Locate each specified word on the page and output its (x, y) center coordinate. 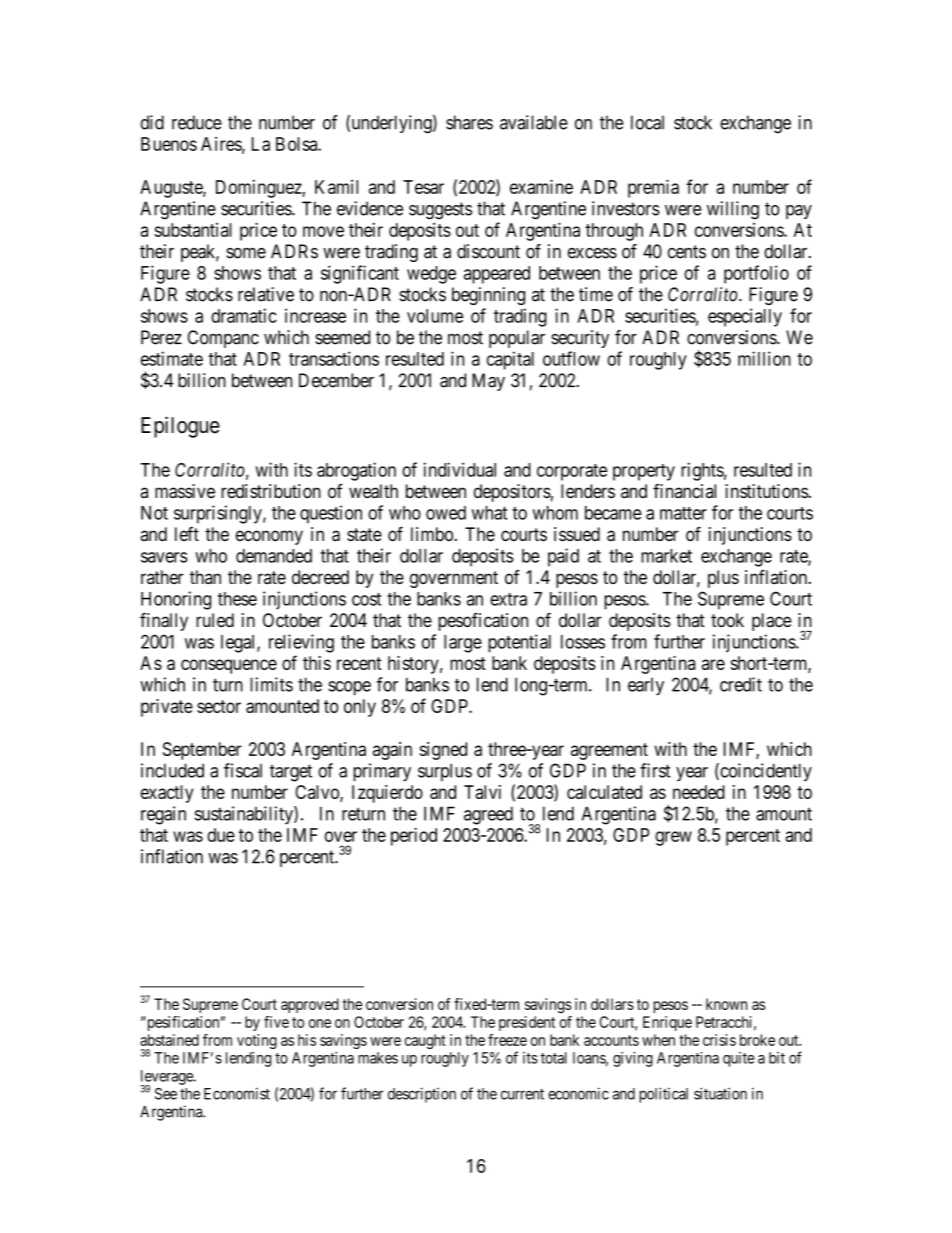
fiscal (243, 770)
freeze (507, 1040)
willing (733, 210)
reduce (197, 122)
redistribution (271, 491)
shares (469, 122)
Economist (237, 1093)
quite (739, 1059)
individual (460, 469)
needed (699, 792)
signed (443, 751)
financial (684, 491)
